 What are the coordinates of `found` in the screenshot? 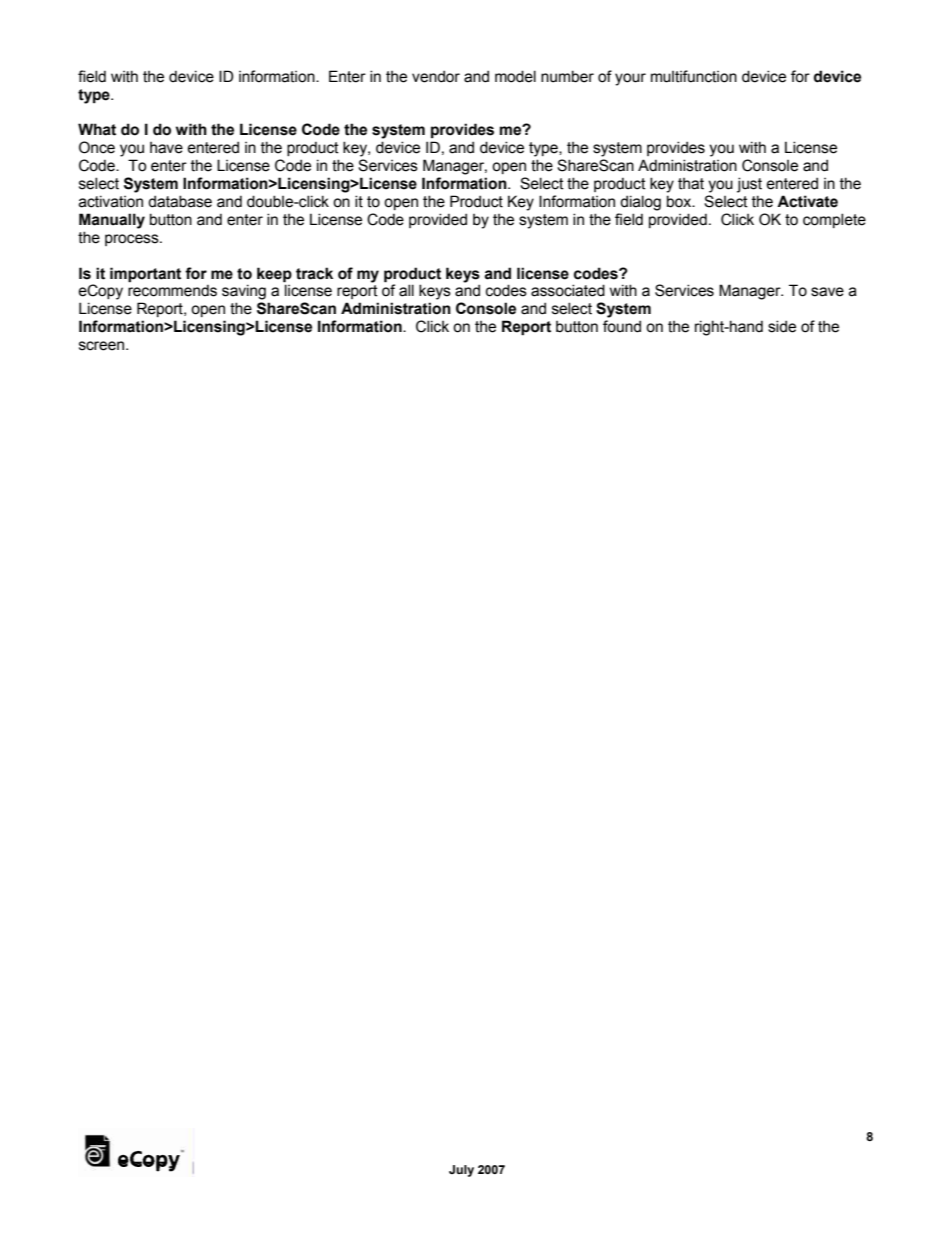 It's located at (622, 326).
